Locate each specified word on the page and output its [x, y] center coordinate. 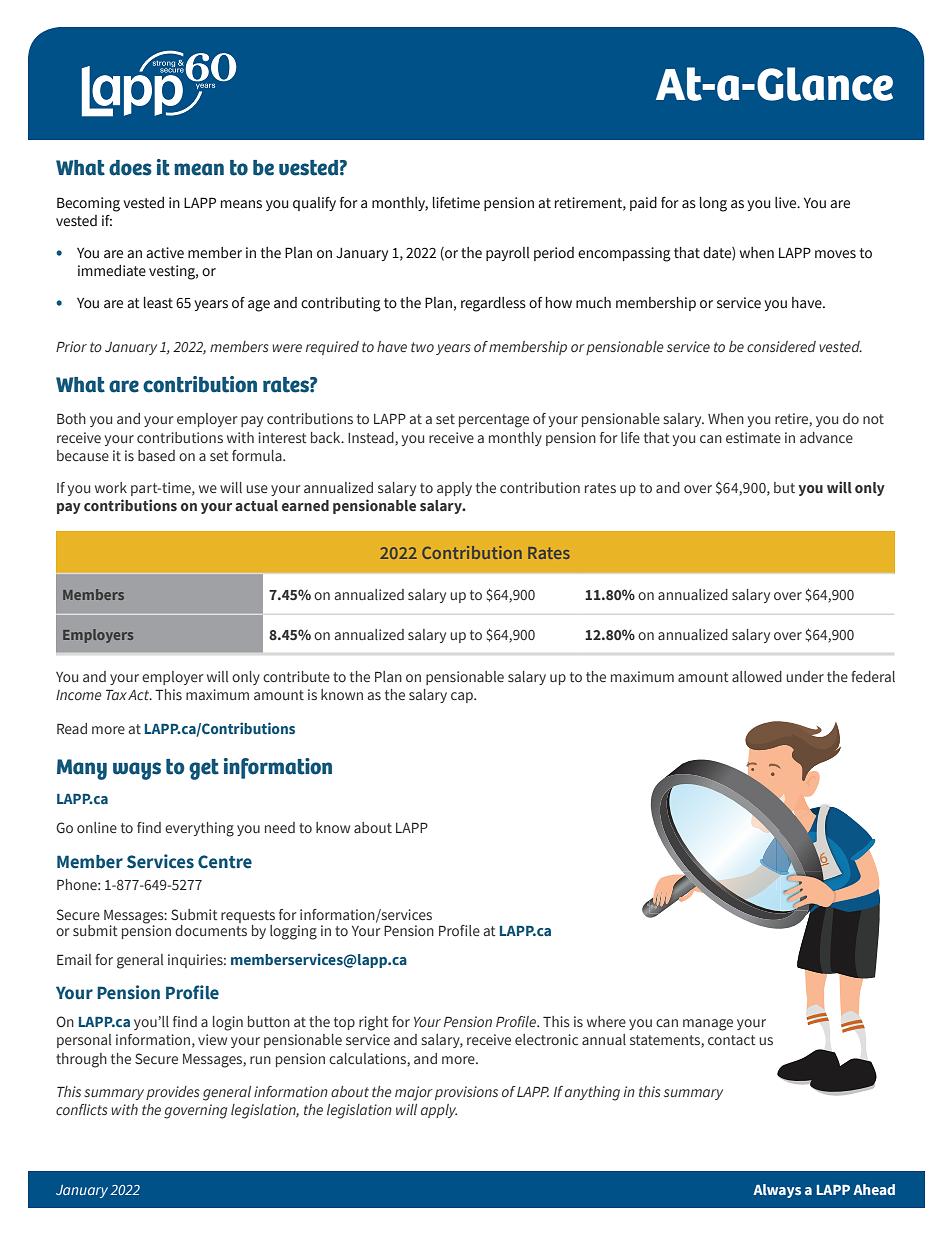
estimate [753, 437]
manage [708, 1025]
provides [173, 1093]
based [156, 456]
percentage [494, 421]
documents [211, 929]
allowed [757, 676]
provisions [466, 1093]
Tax [116, 694]
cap [463, 697]
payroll [508, 254]
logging [293, 932]
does [130, 168]
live [787, 203]
